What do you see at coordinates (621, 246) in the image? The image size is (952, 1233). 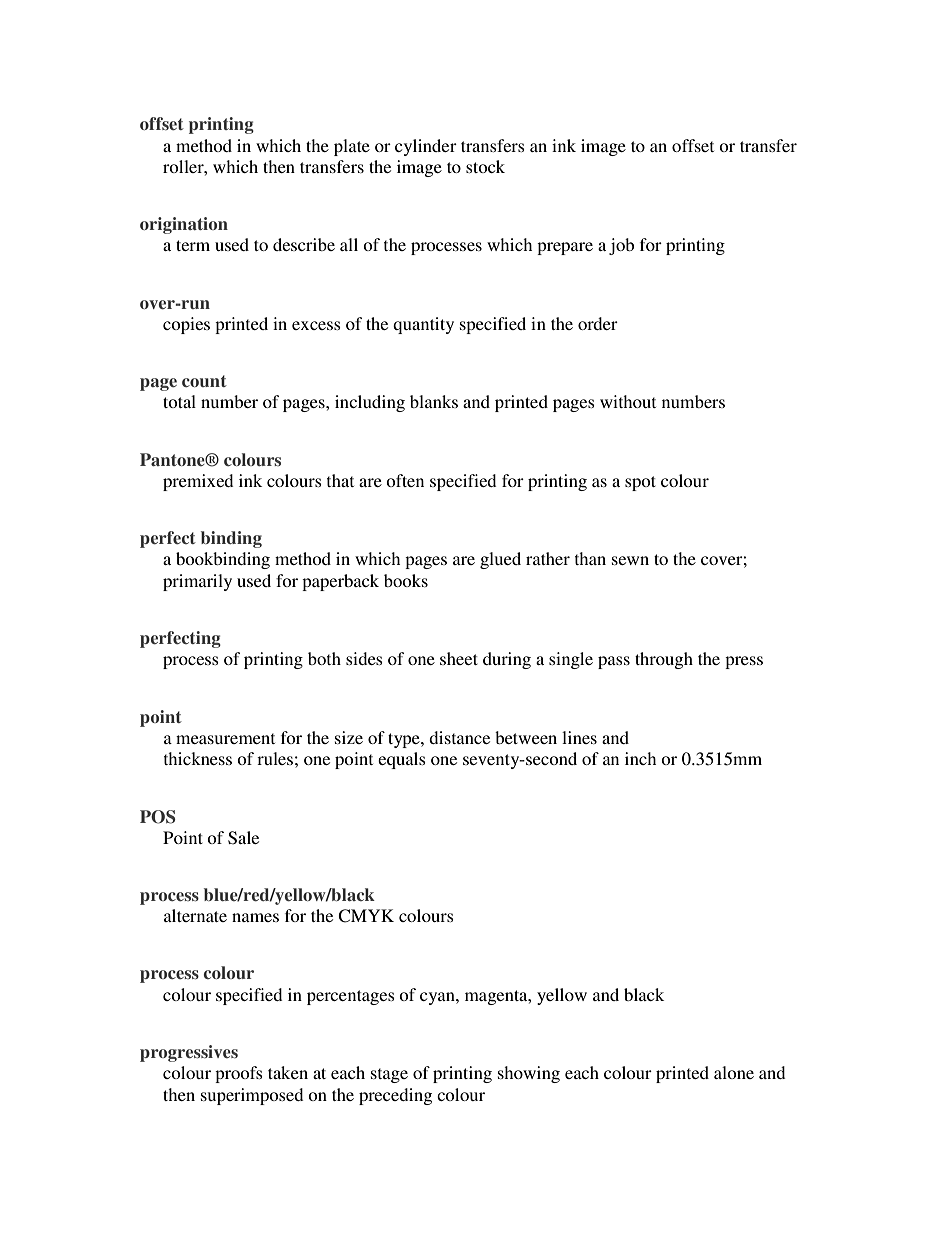 I see `job` at bounding box center [621, 246].
